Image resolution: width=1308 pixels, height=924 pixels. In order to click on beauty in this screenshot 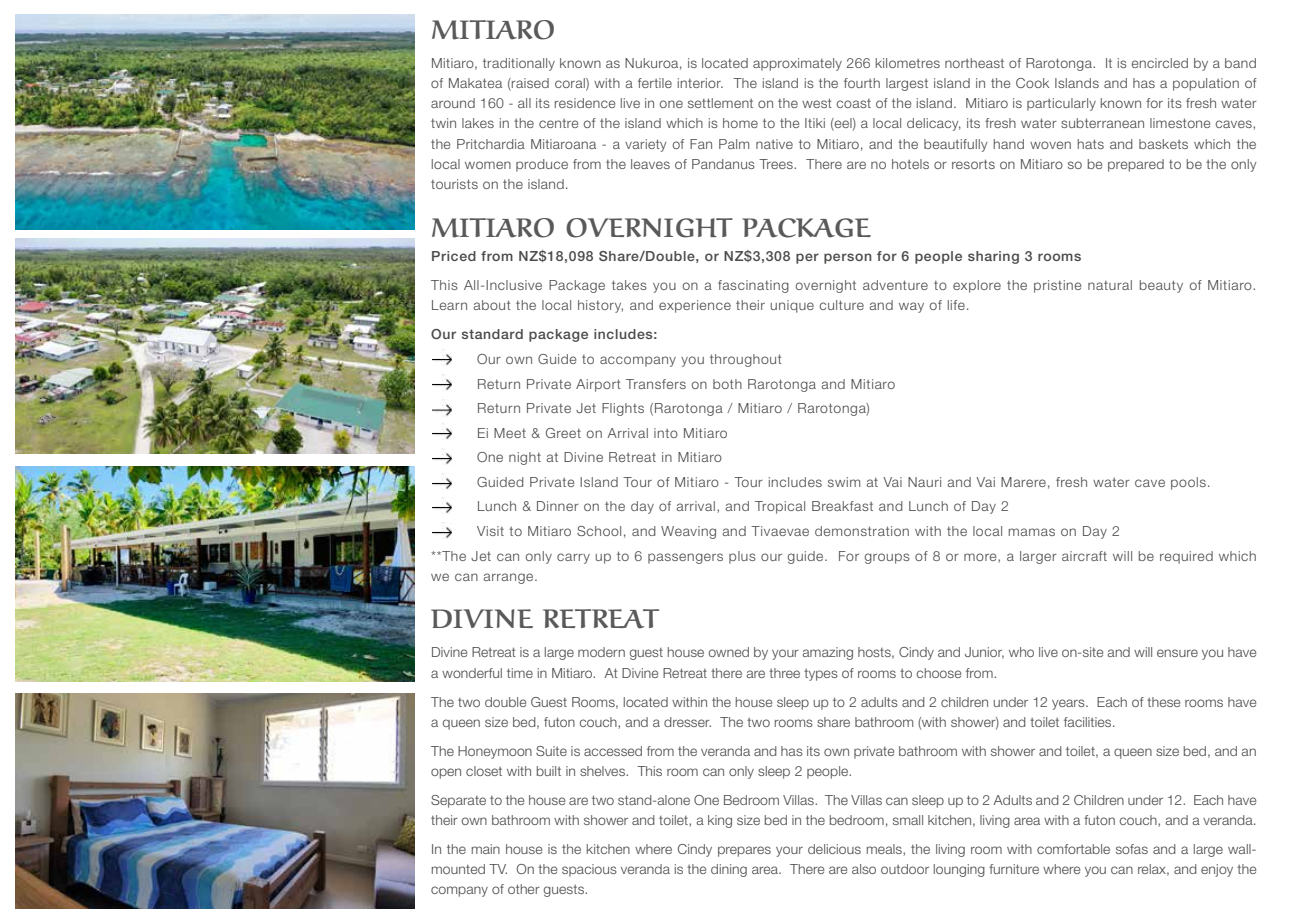, I will do `click(1161, 286)`.
